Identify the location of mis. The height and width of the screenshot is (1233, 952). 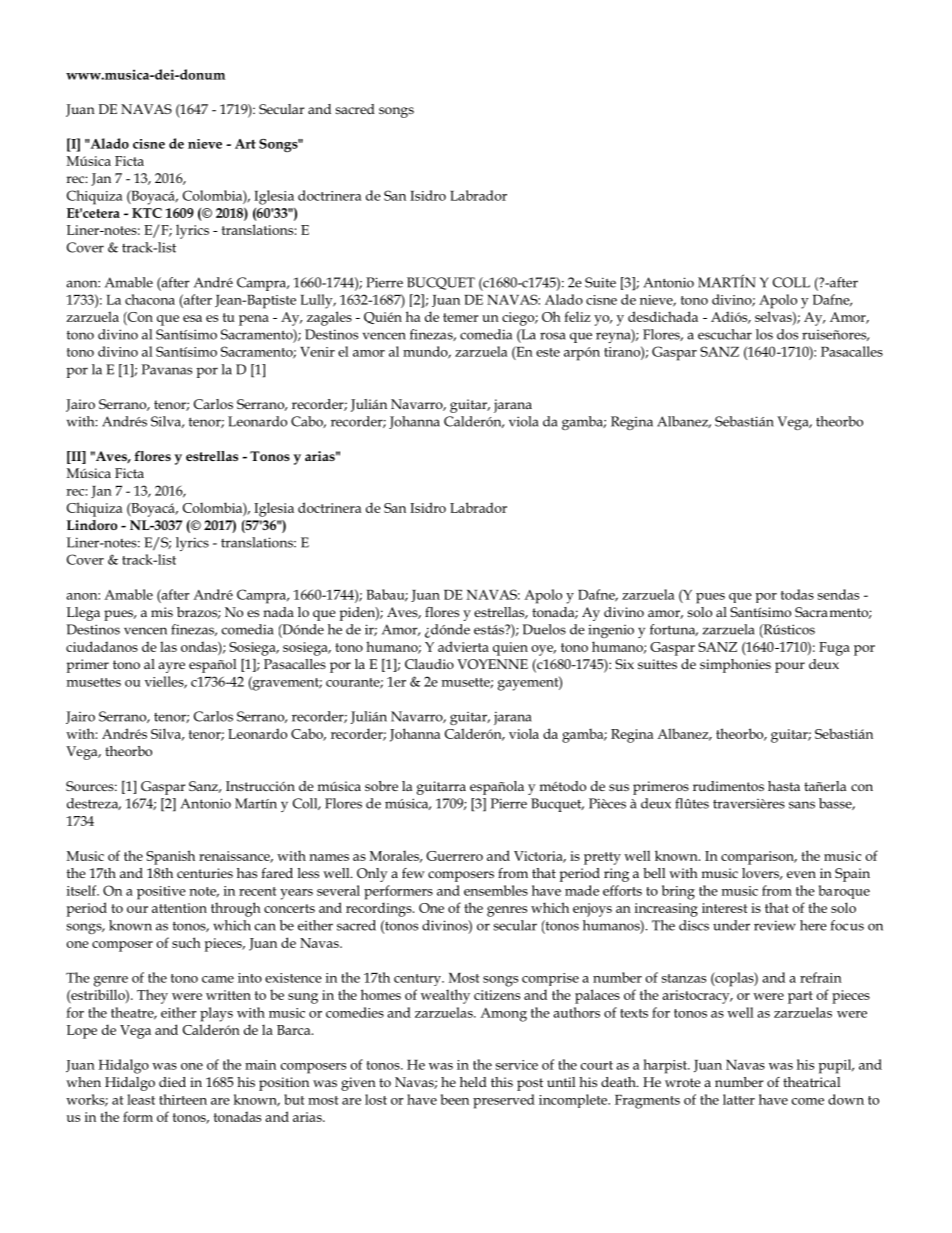
(162, 612).
